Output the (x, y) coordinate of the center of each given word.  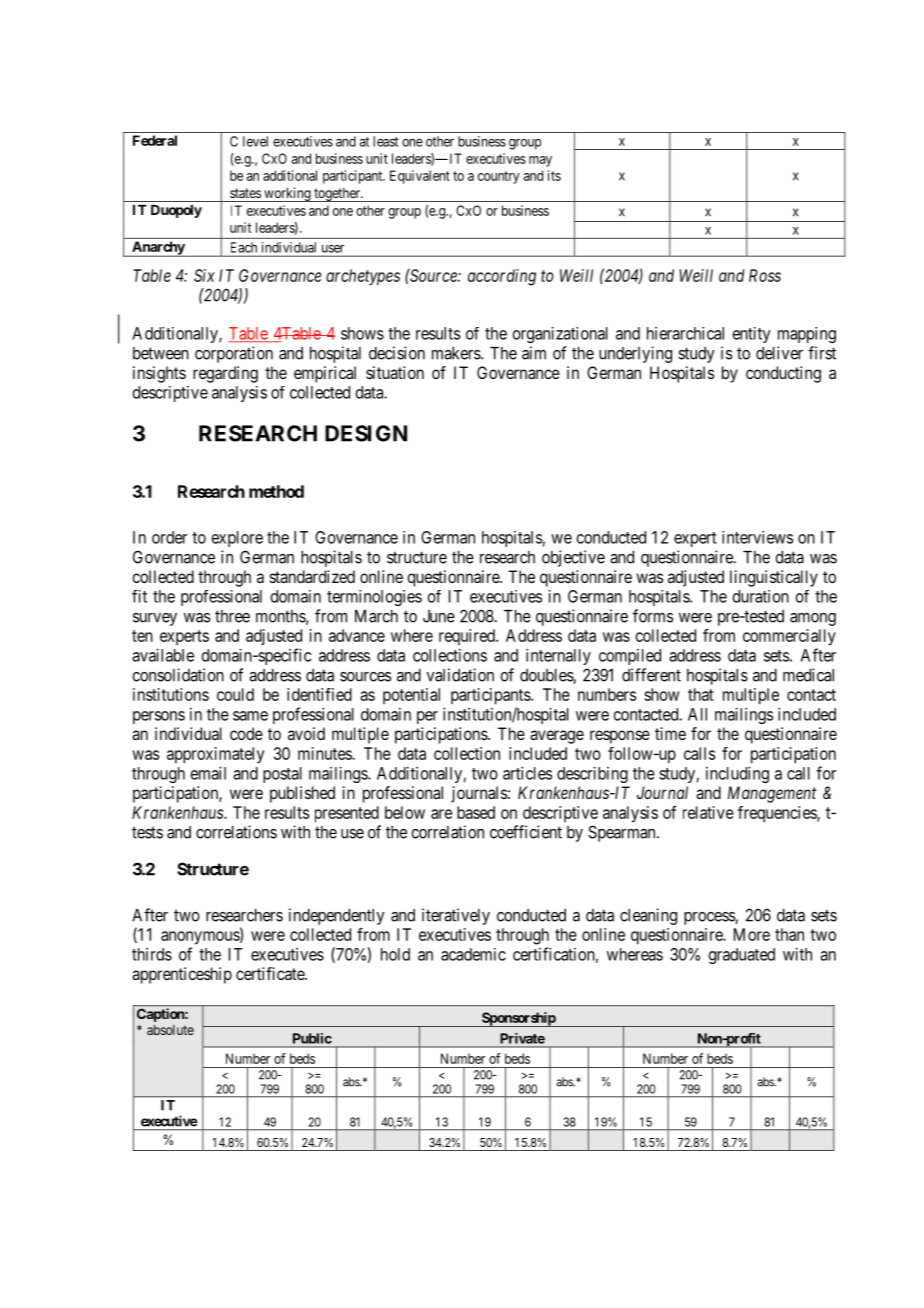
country (499, 177)
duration (761, 596)
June (439, 616)
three (232, 616)
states (245, 193)
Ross (765, 275)
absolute (170, 1030)
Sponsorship (518, 1019)
